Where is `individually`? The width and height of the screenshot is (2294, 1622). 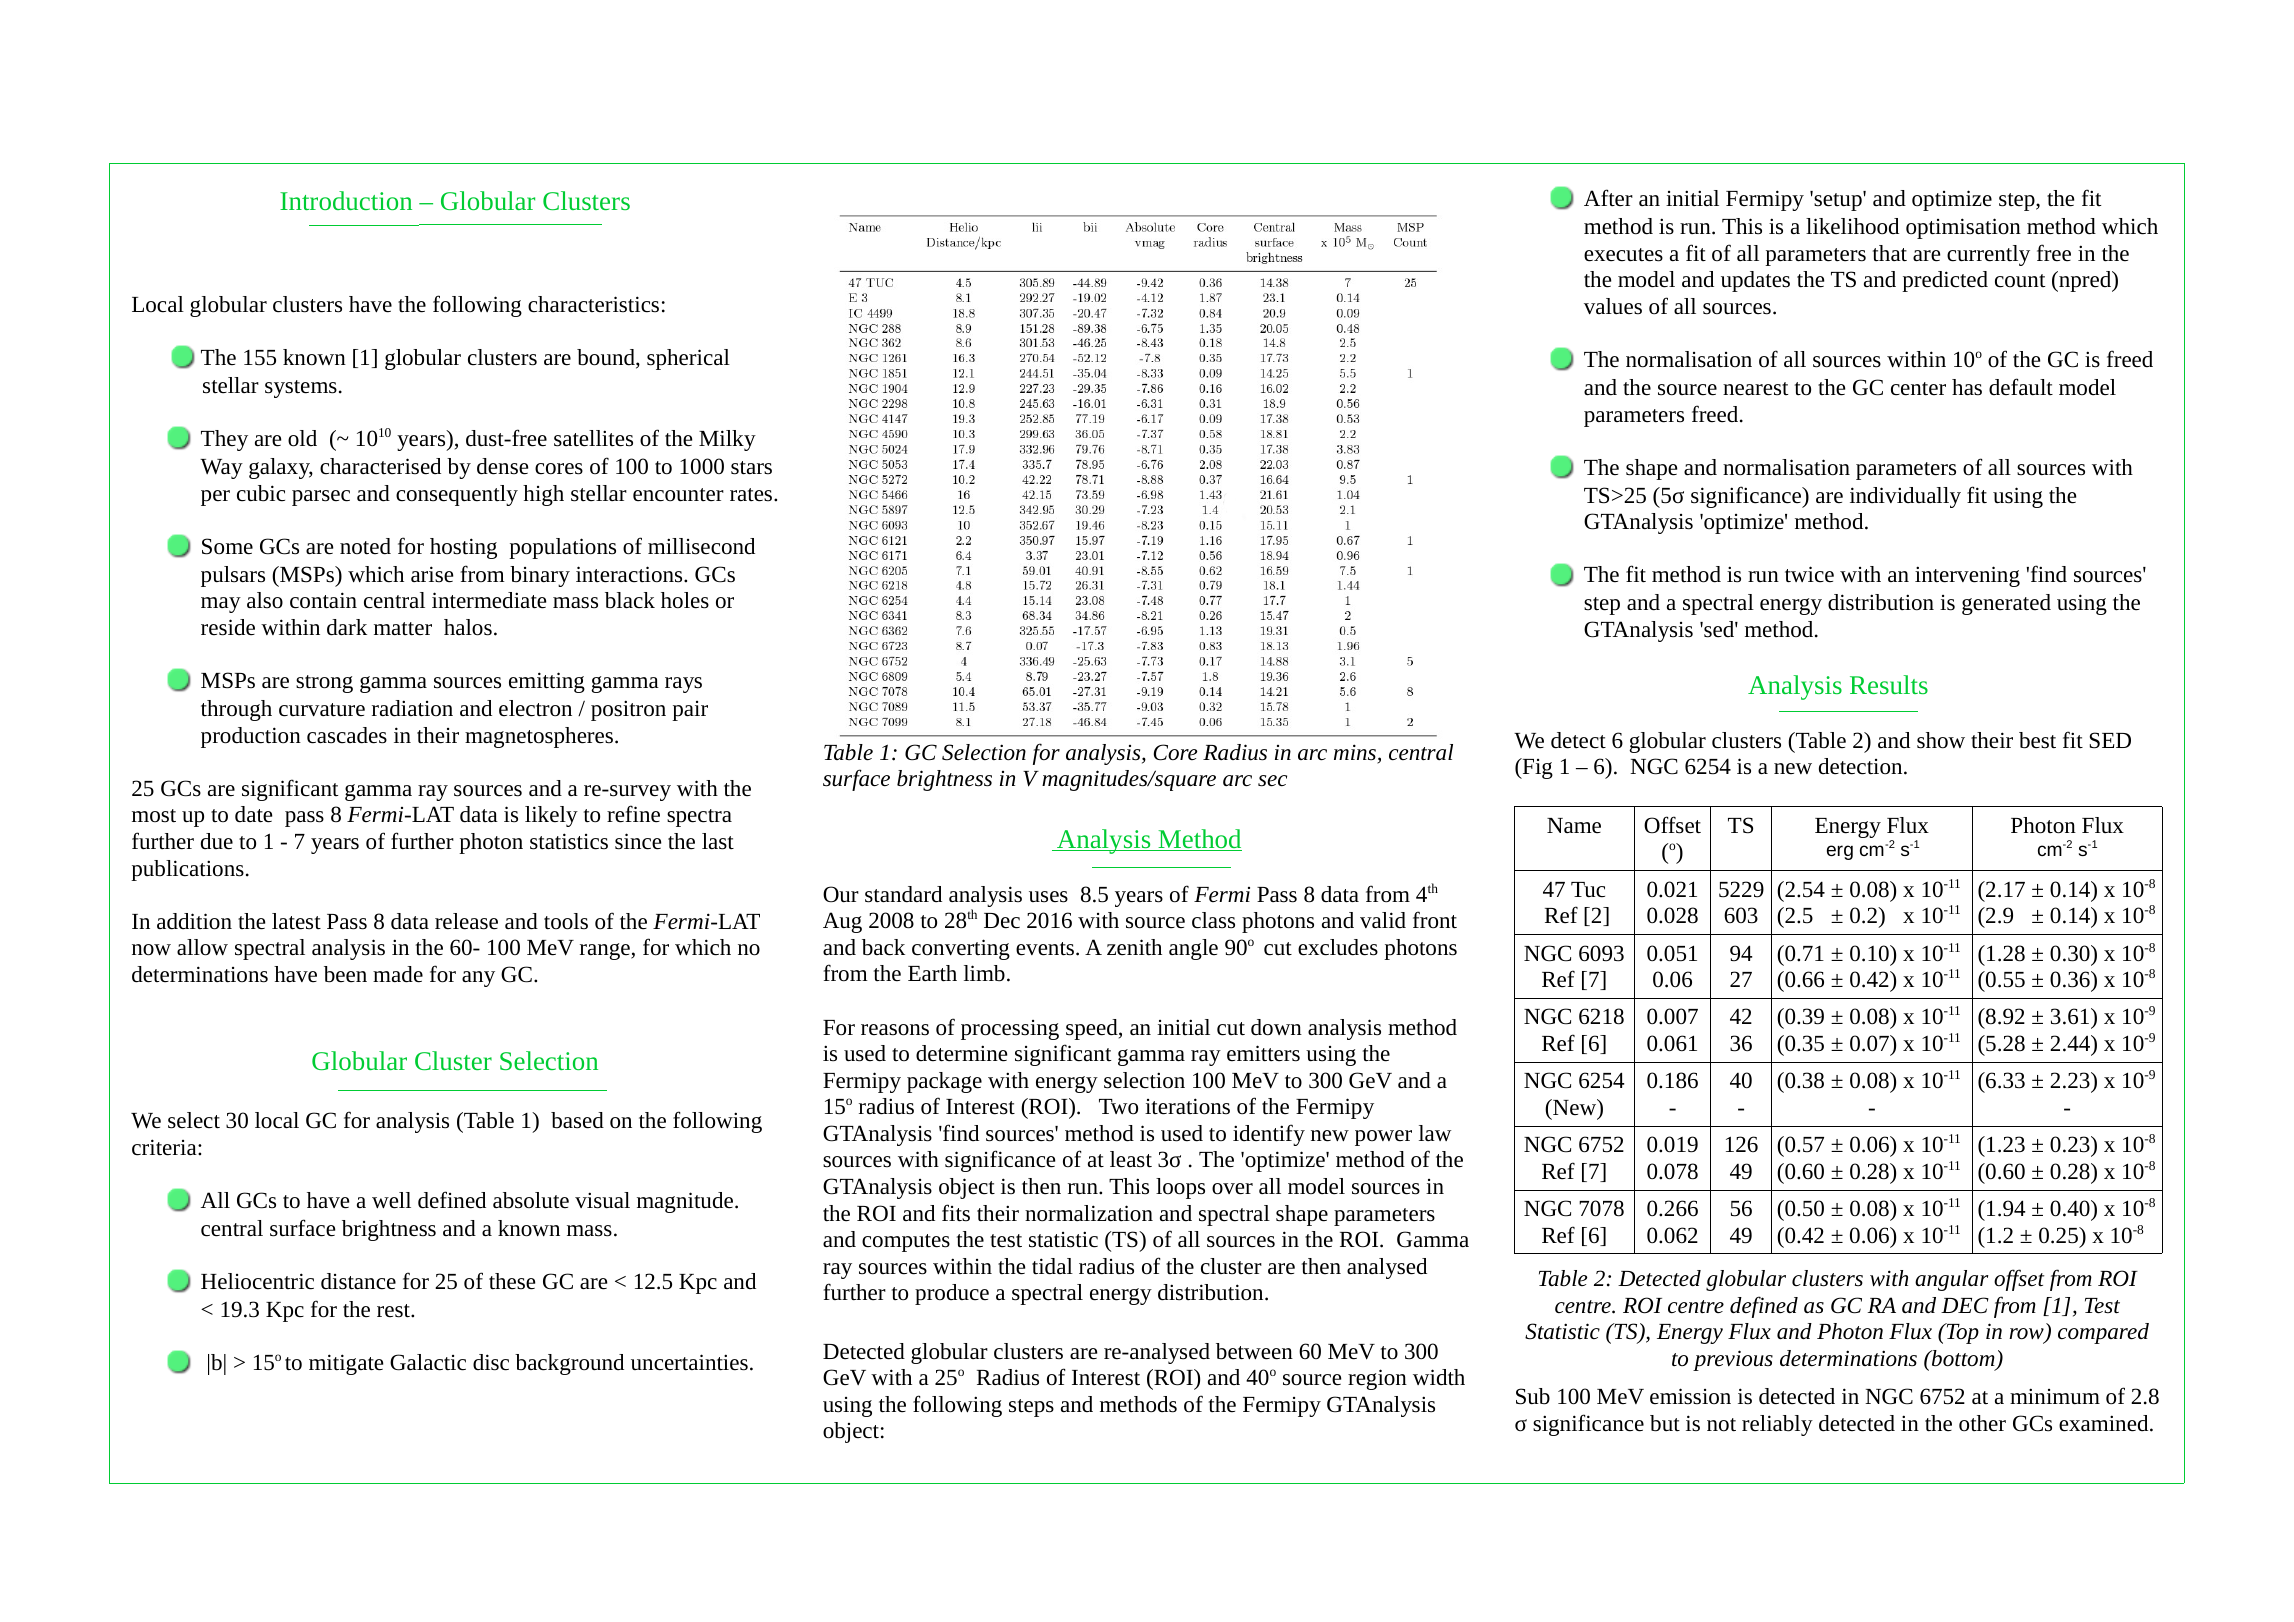
individually is located at coordinates (1905, 497).
